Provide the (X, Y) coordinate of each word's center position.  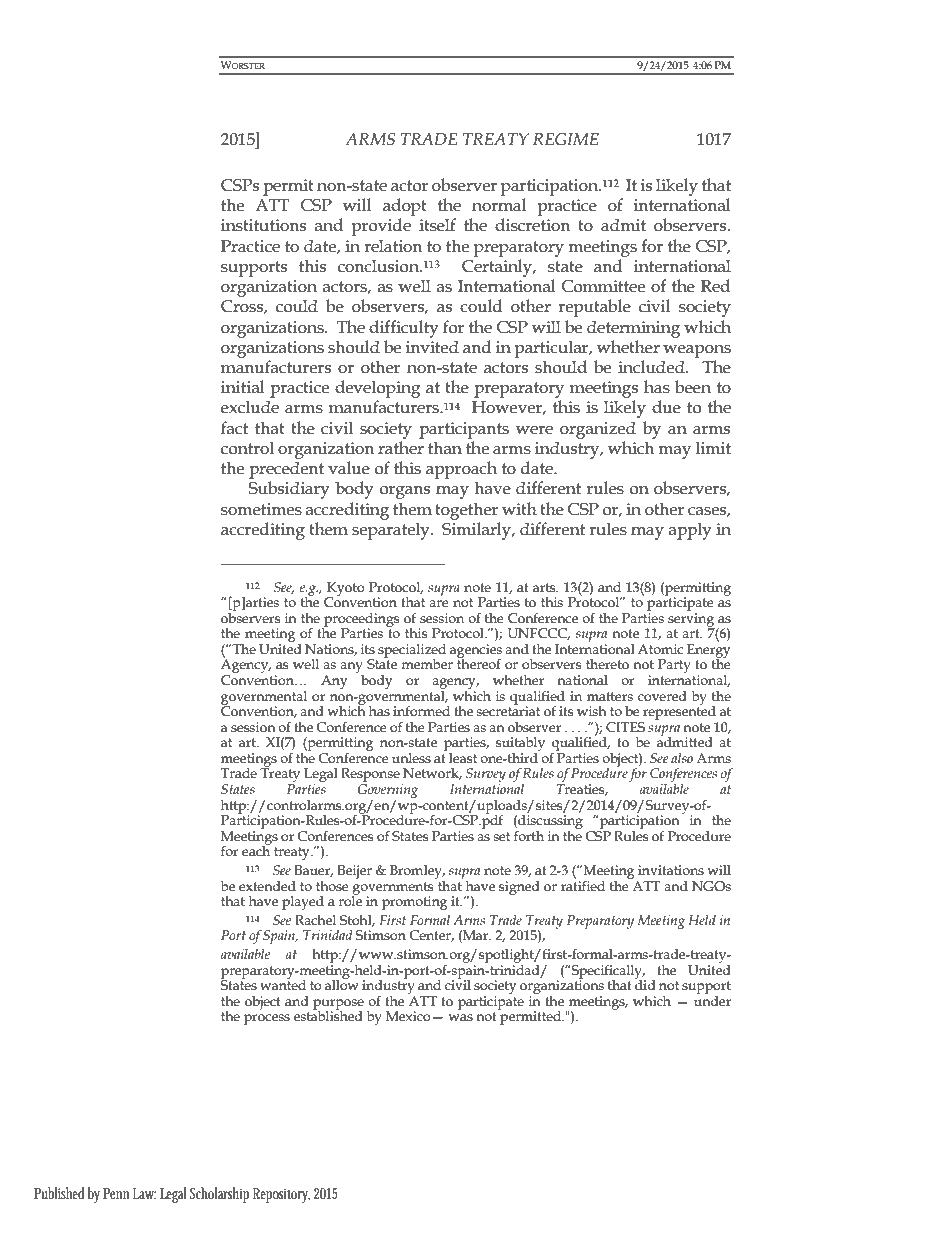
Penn (116, 1193)
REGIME (566, 139)
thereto (607, 664)
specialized (412, 652)
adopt (405, 207)
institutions (263, 225)
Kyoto (346, 590)
